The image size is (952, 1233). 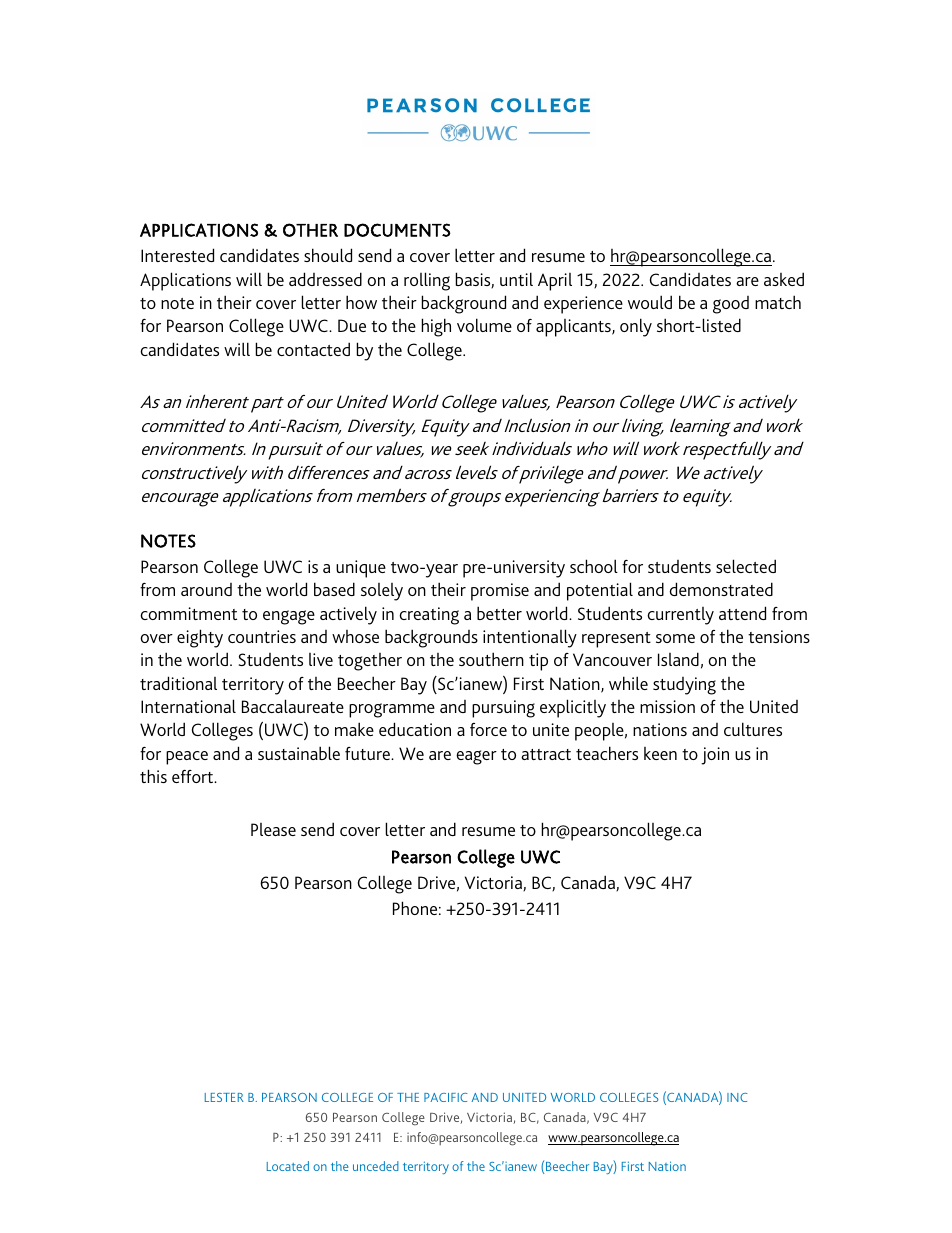 I want to click on high, so click(x=436, y=327).
